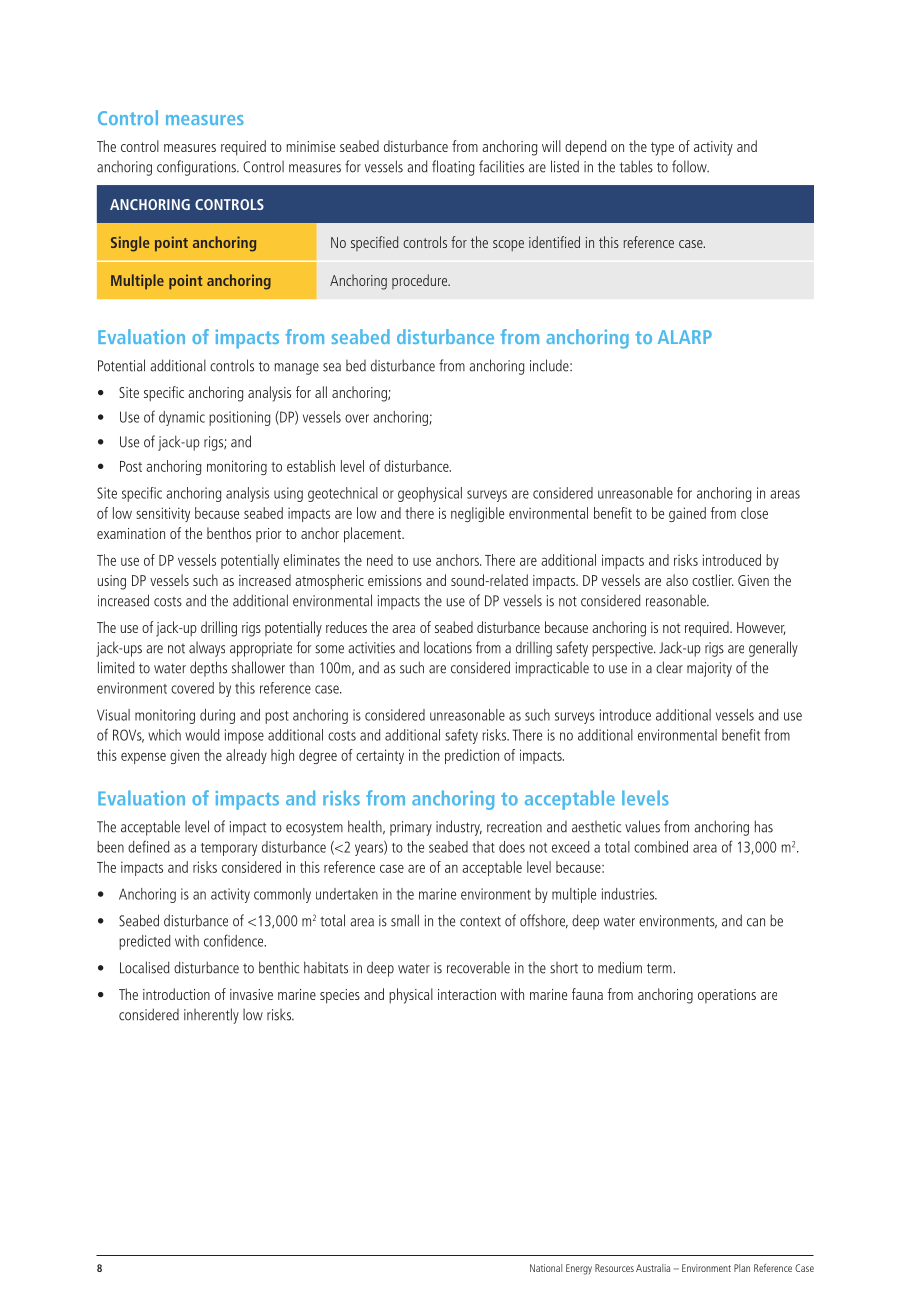 The image size is (924, 1308). What do you see at coordinates (687, 514) in the page?
I see `gained` at bounding box center [687, 514].
